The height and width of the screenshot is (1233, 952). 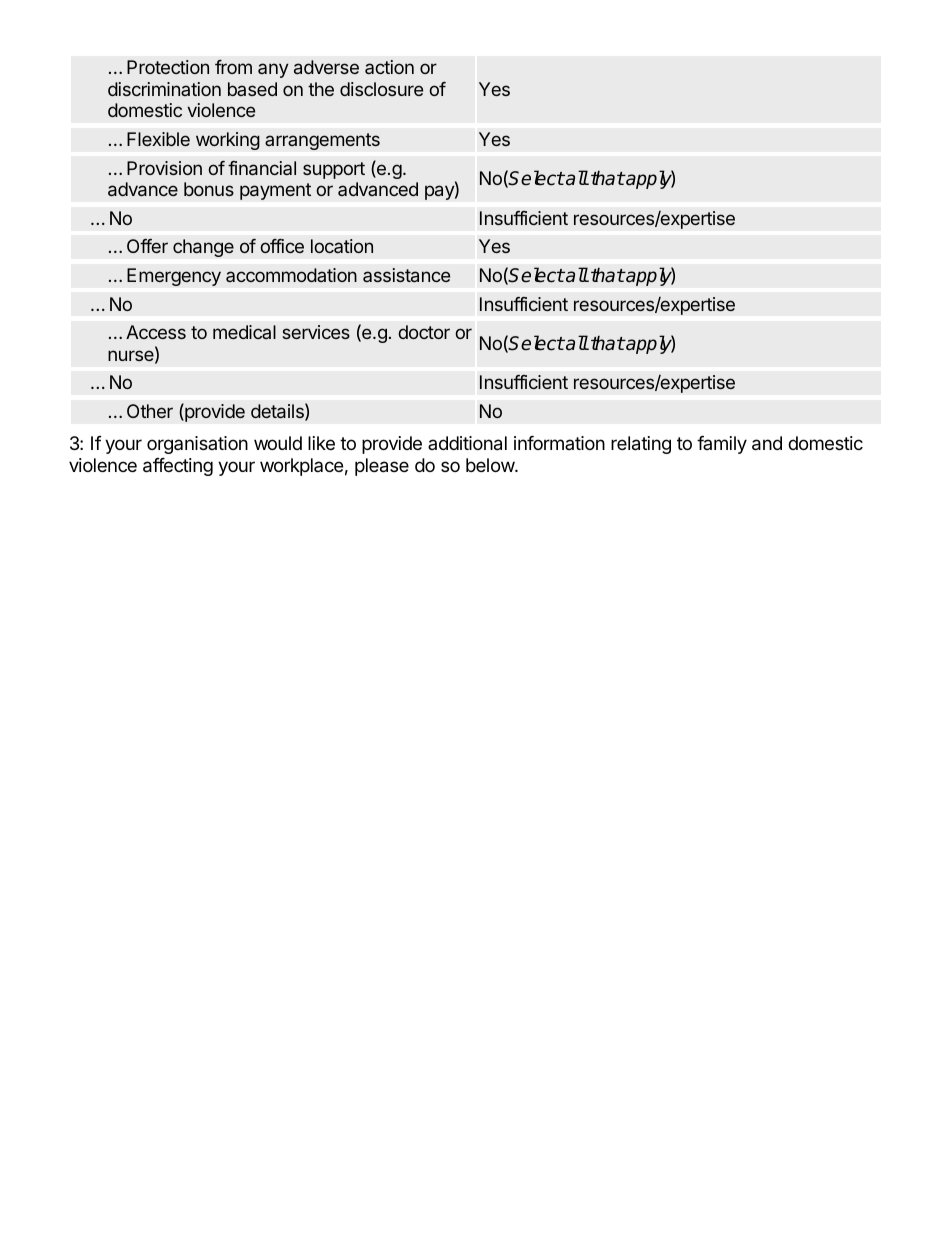 I want to click on organisation, so click(x=197, y=445).
